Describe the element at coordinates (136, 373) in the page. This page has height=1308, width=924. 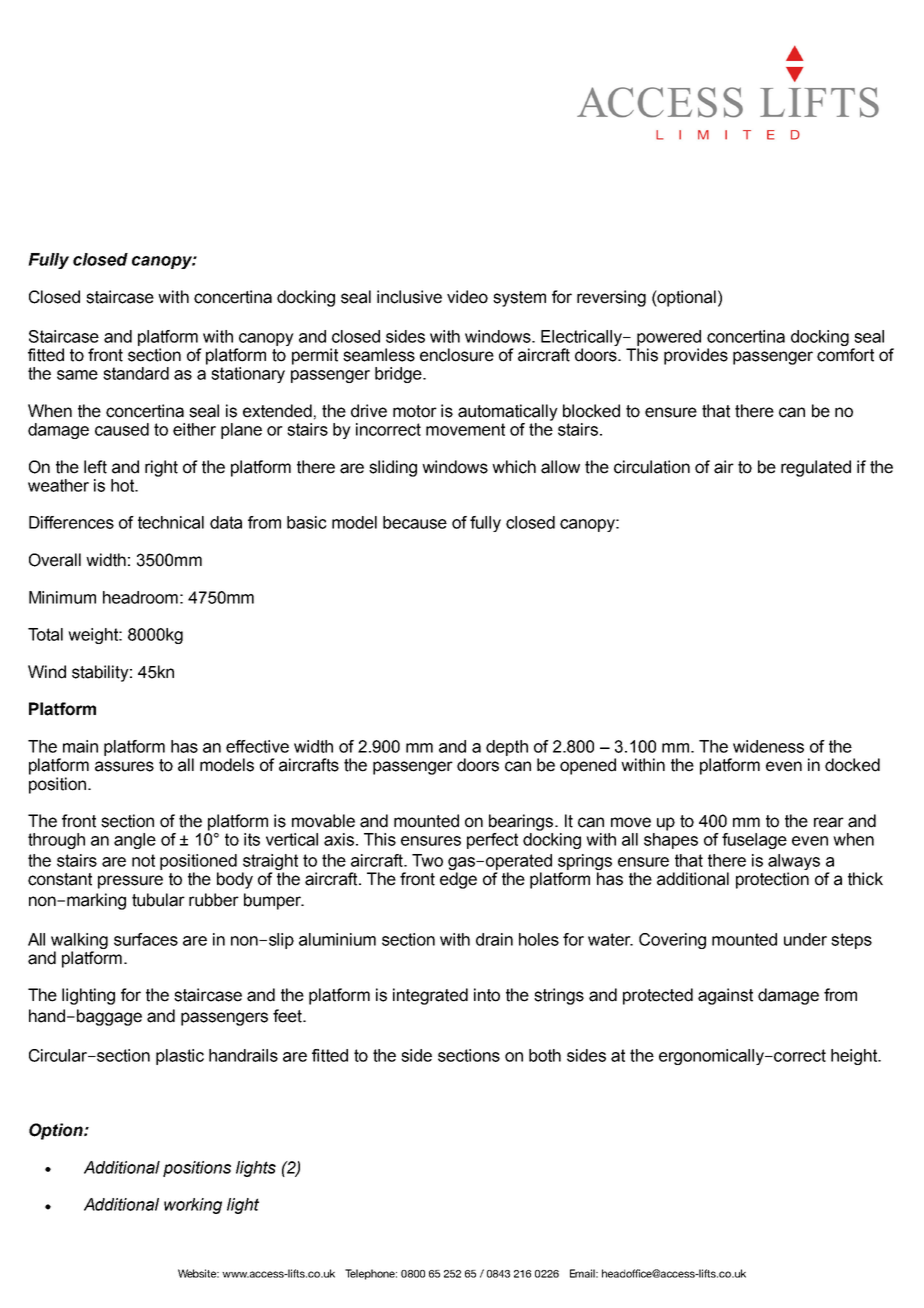
I see `standard` at that location.
